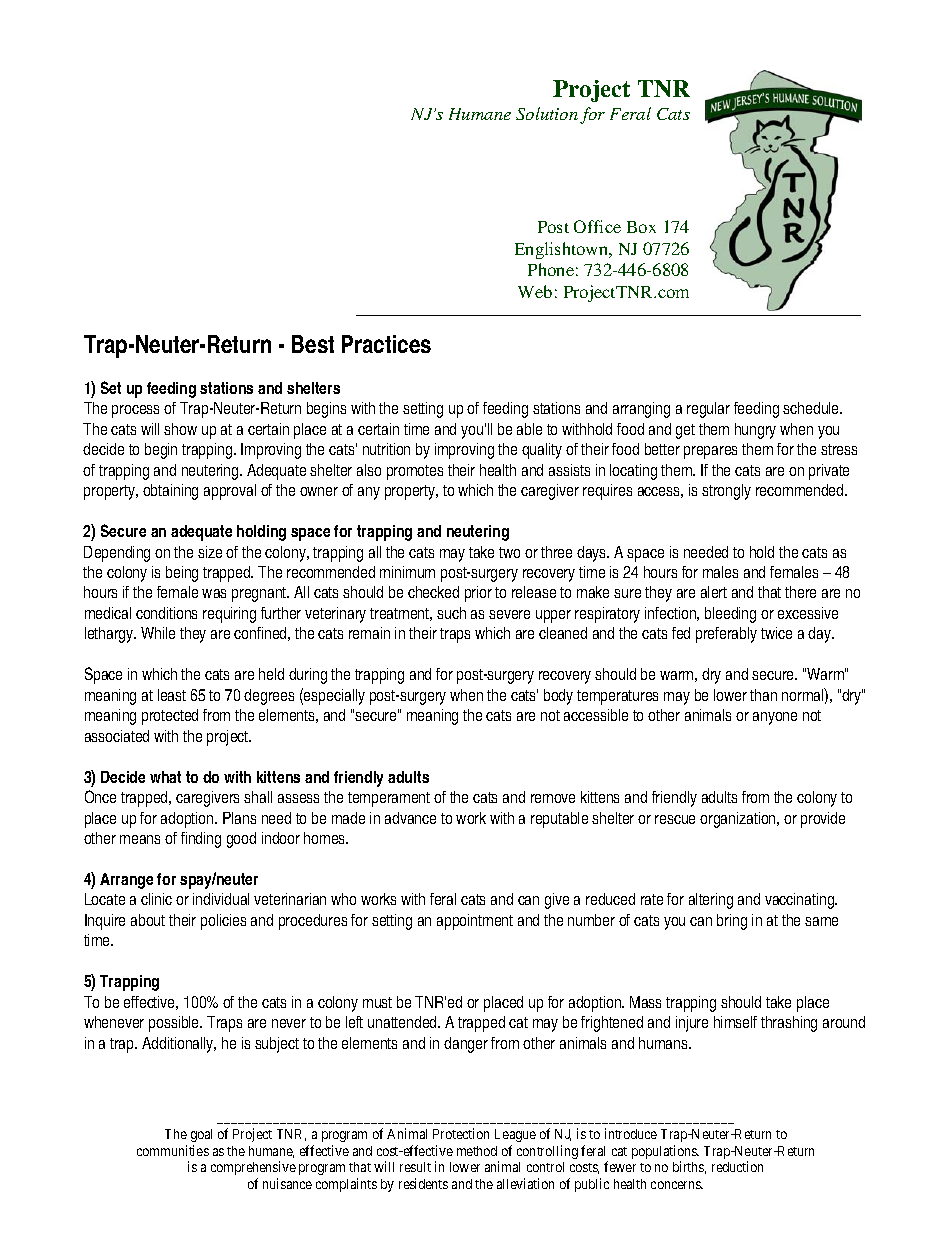 The width and height of the screenshot is (952, 1233). Describe the element at coordinates (776, 633) in the screenshot. I see `twice` at that location.
